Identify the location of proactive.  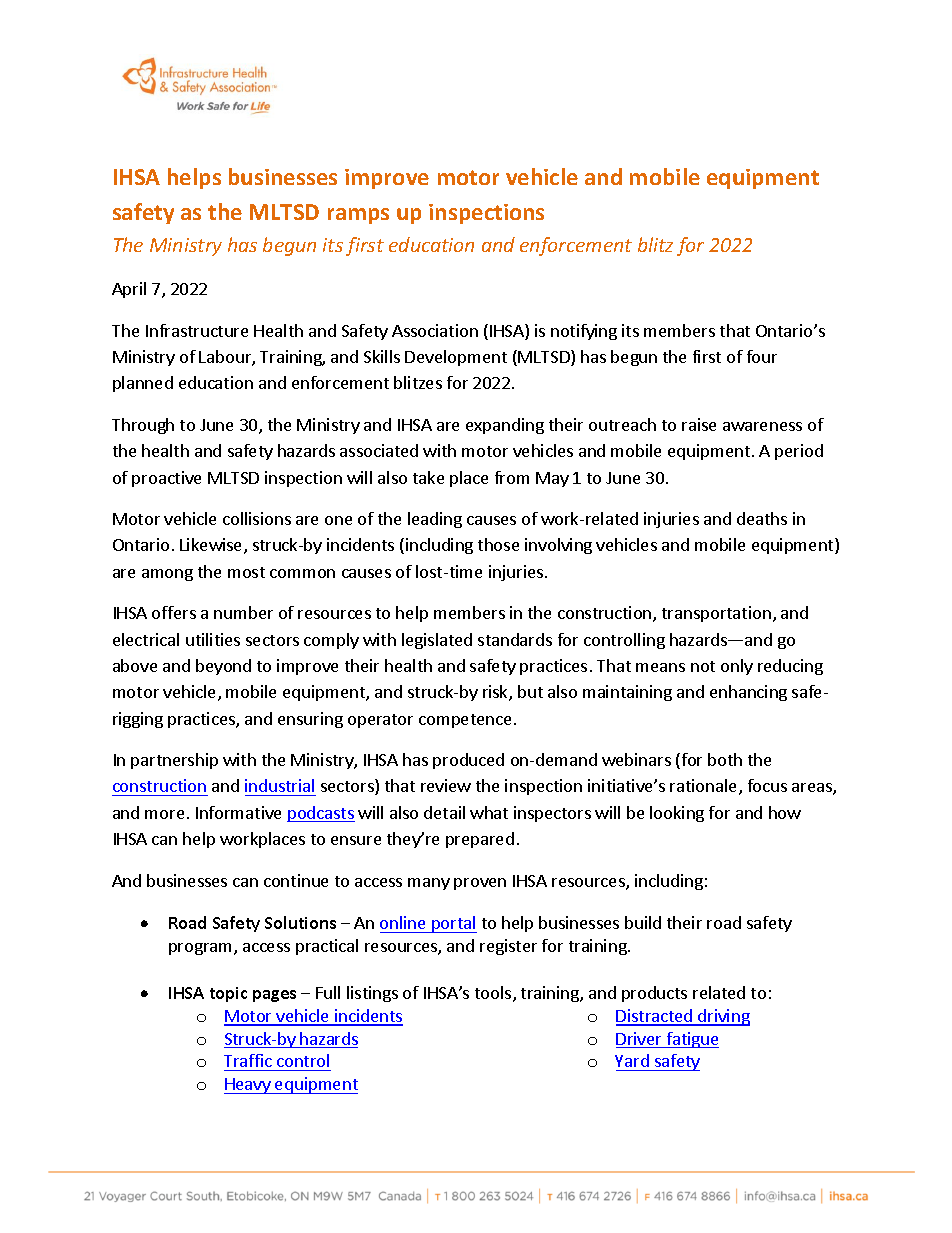
(166, 479).
